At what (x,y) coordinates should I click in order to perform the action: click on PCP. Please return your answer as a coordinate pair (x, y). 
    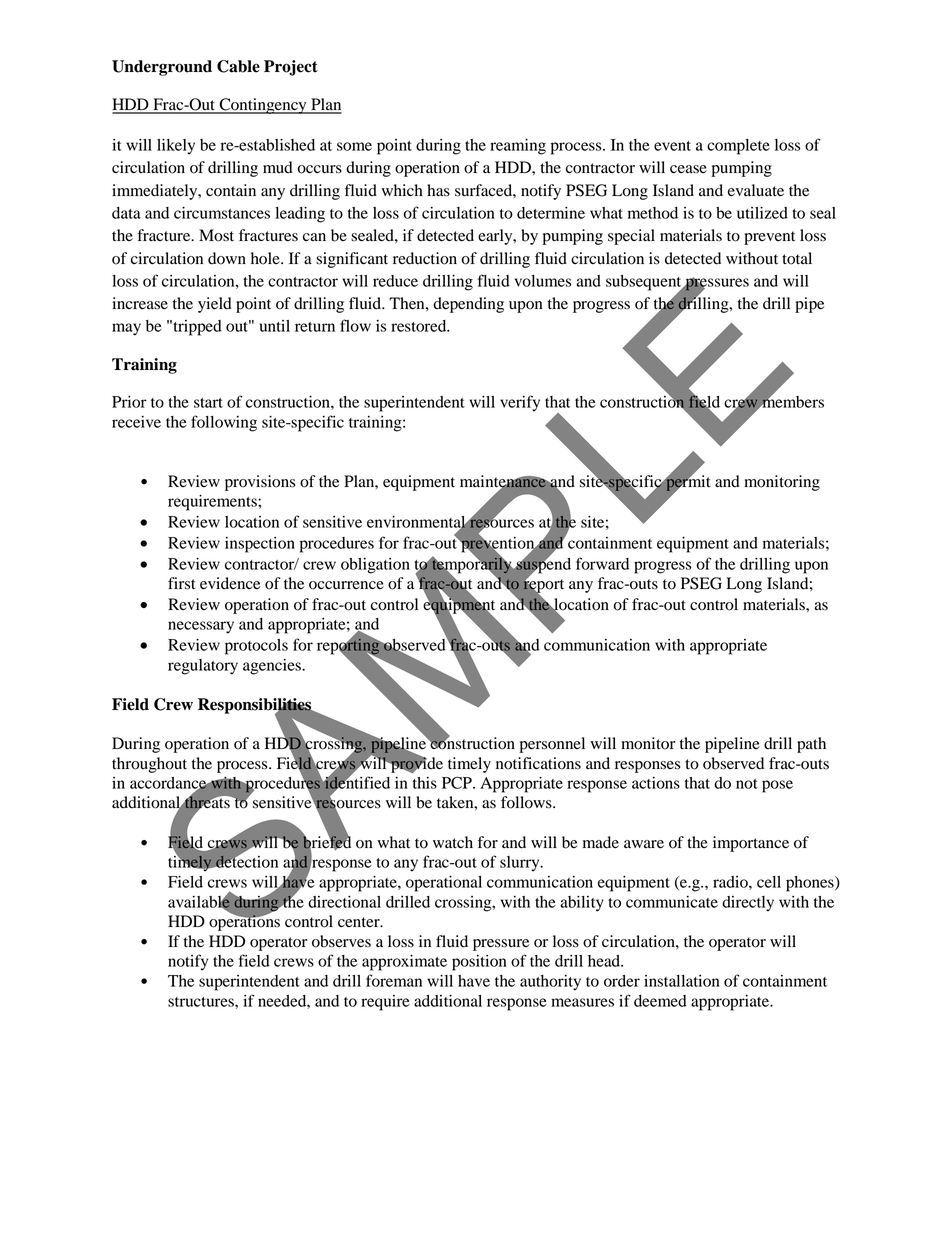
    Looking at the image, I should click on (458, 782).
